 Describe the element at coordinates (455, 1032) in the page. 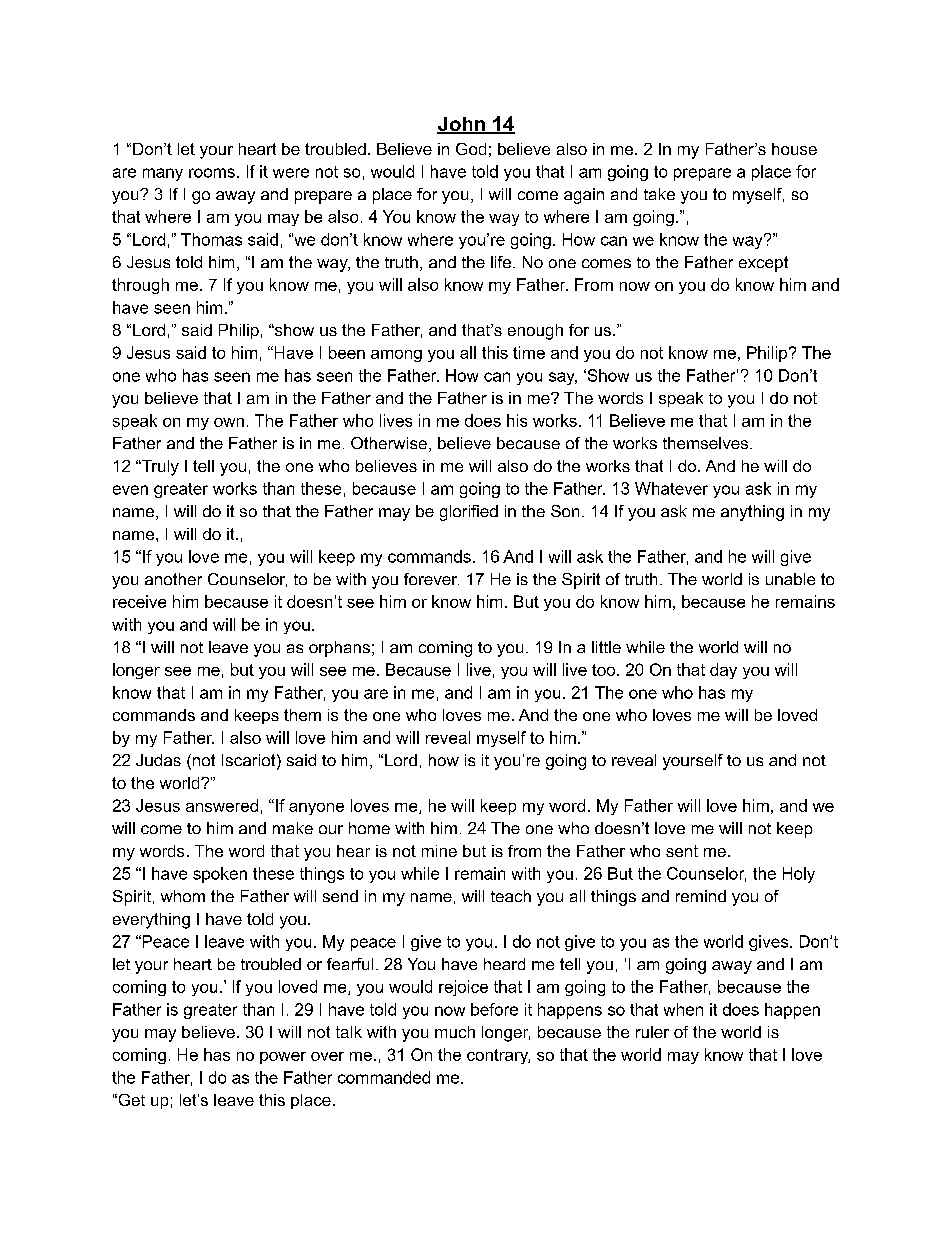

I see `much` at that location.
